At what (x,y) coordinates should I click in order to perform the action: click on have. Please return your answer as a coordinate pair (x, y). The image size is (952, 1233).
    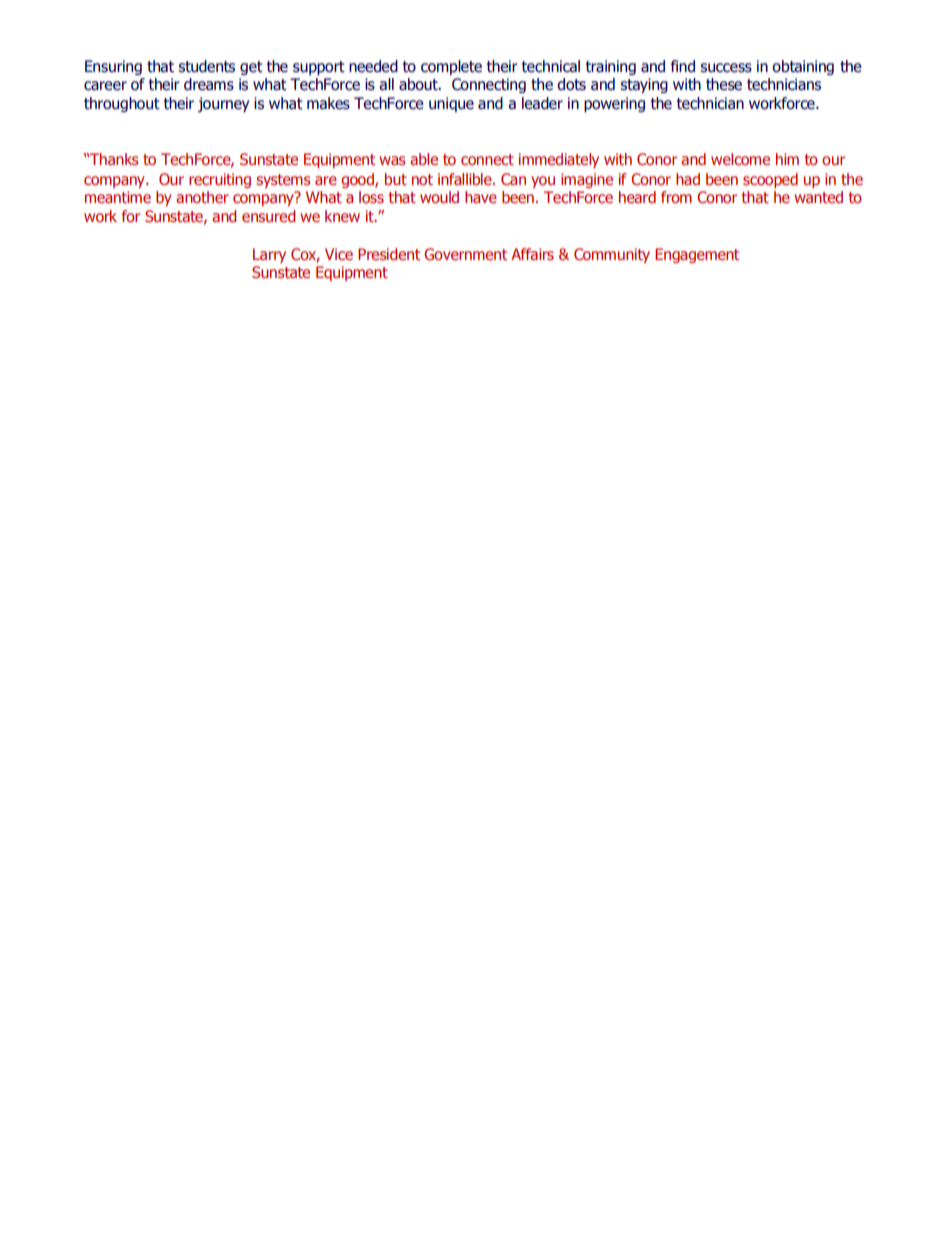
    Looking at the image, I should click on (481, 197).
